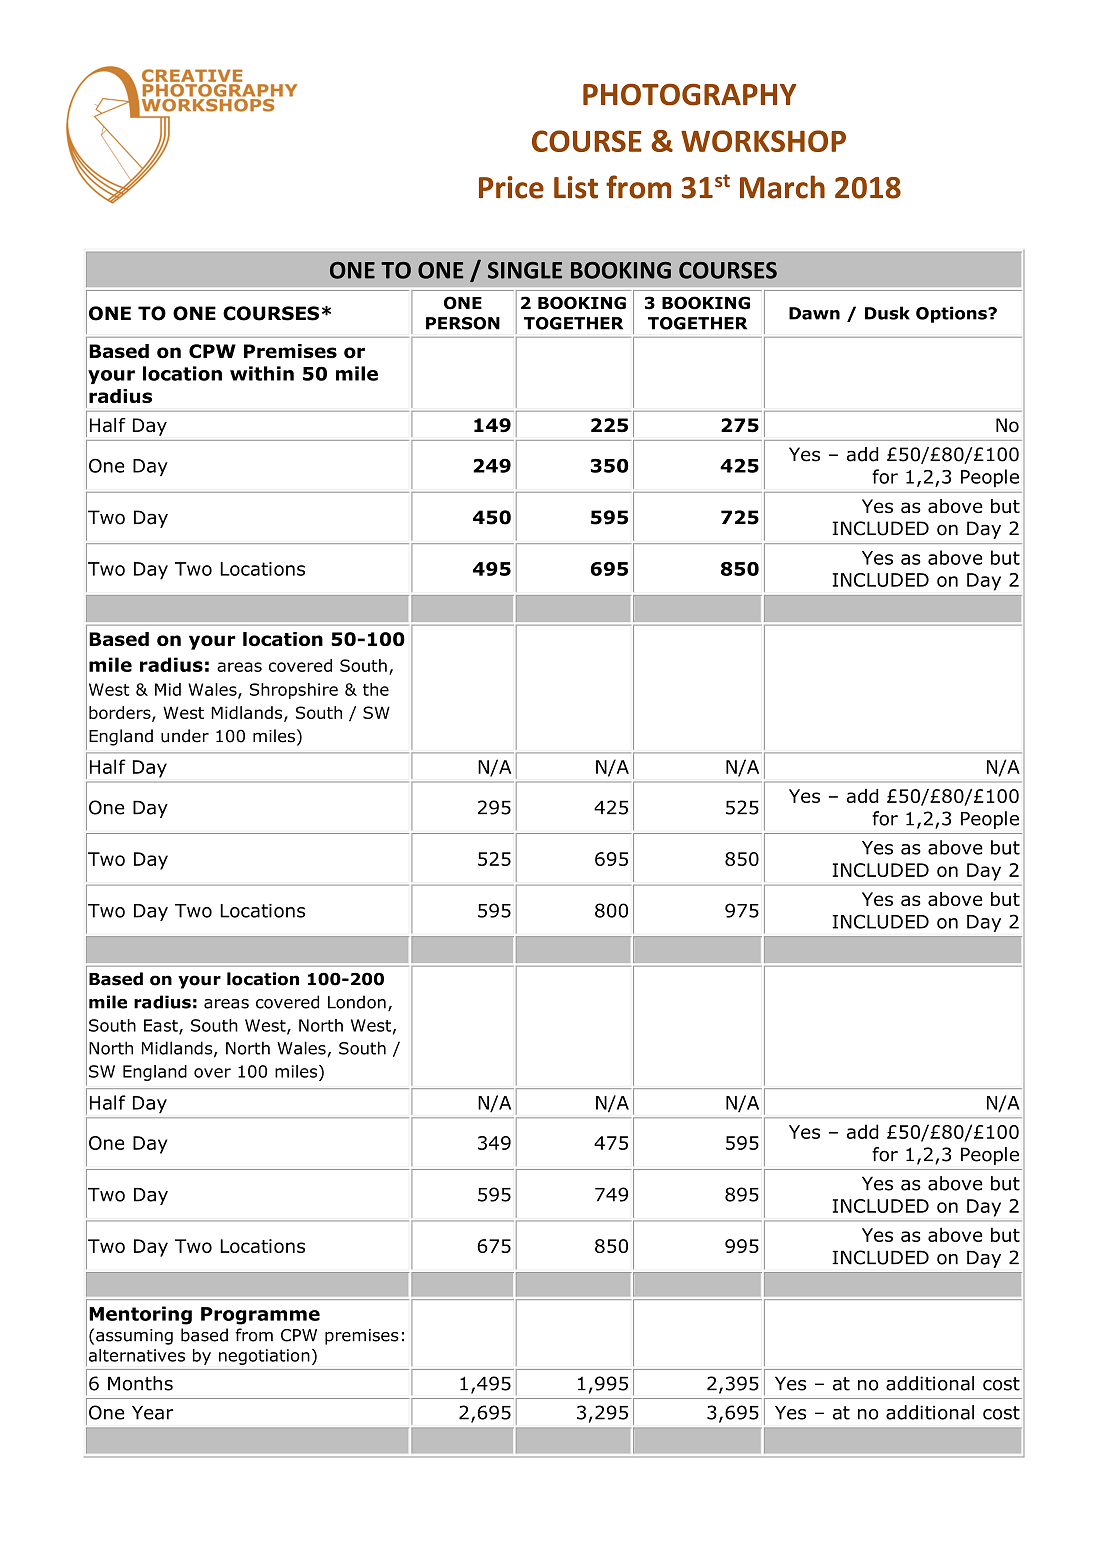 Image resolution: width=1096 pixels, height=1550 pixels. What do you see at coordinates (763, 141) in the page?
I see `WORKSHOP` at bounding box center [763, 141].
